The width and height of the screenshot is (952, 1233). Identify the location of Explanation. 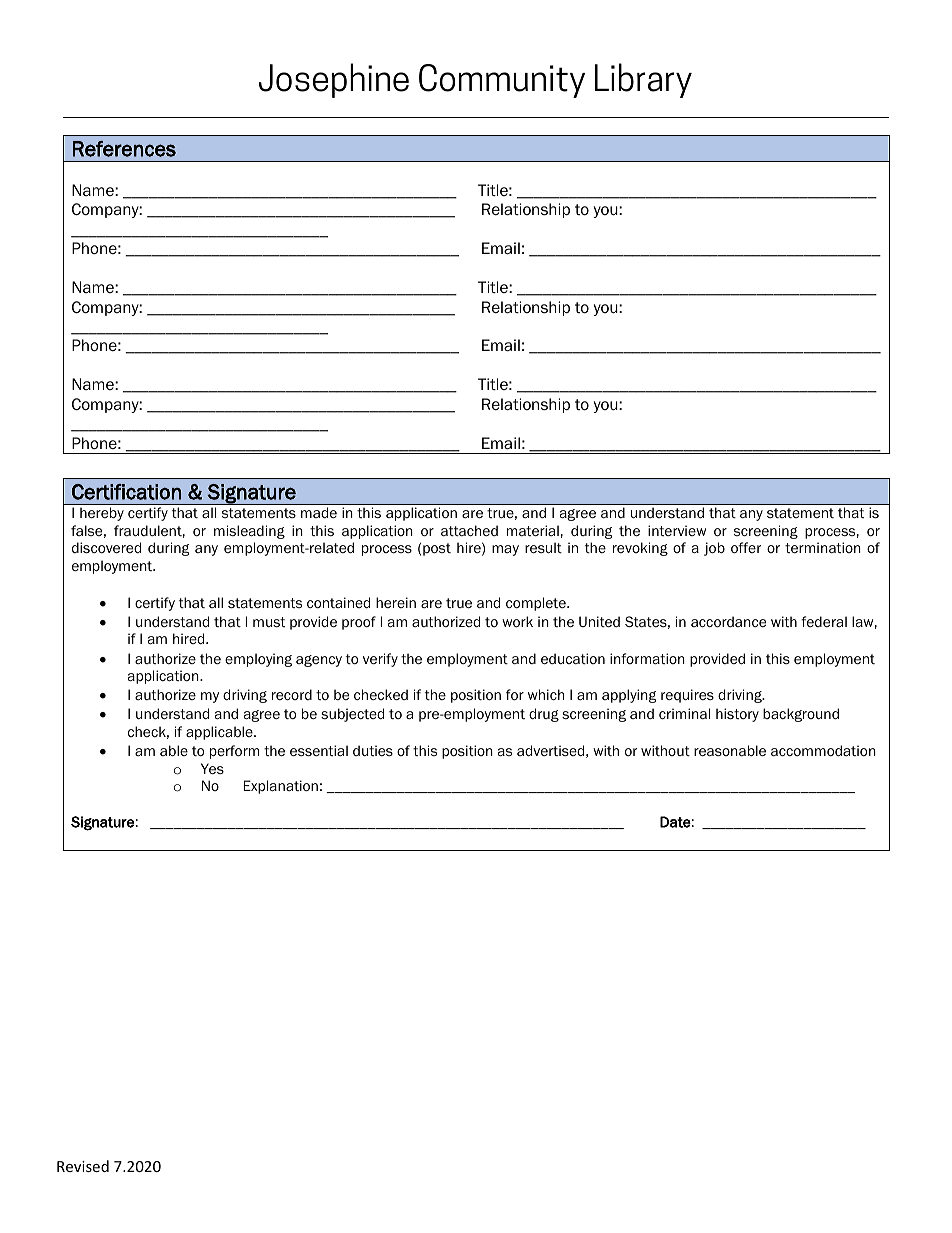
(280, 787).
